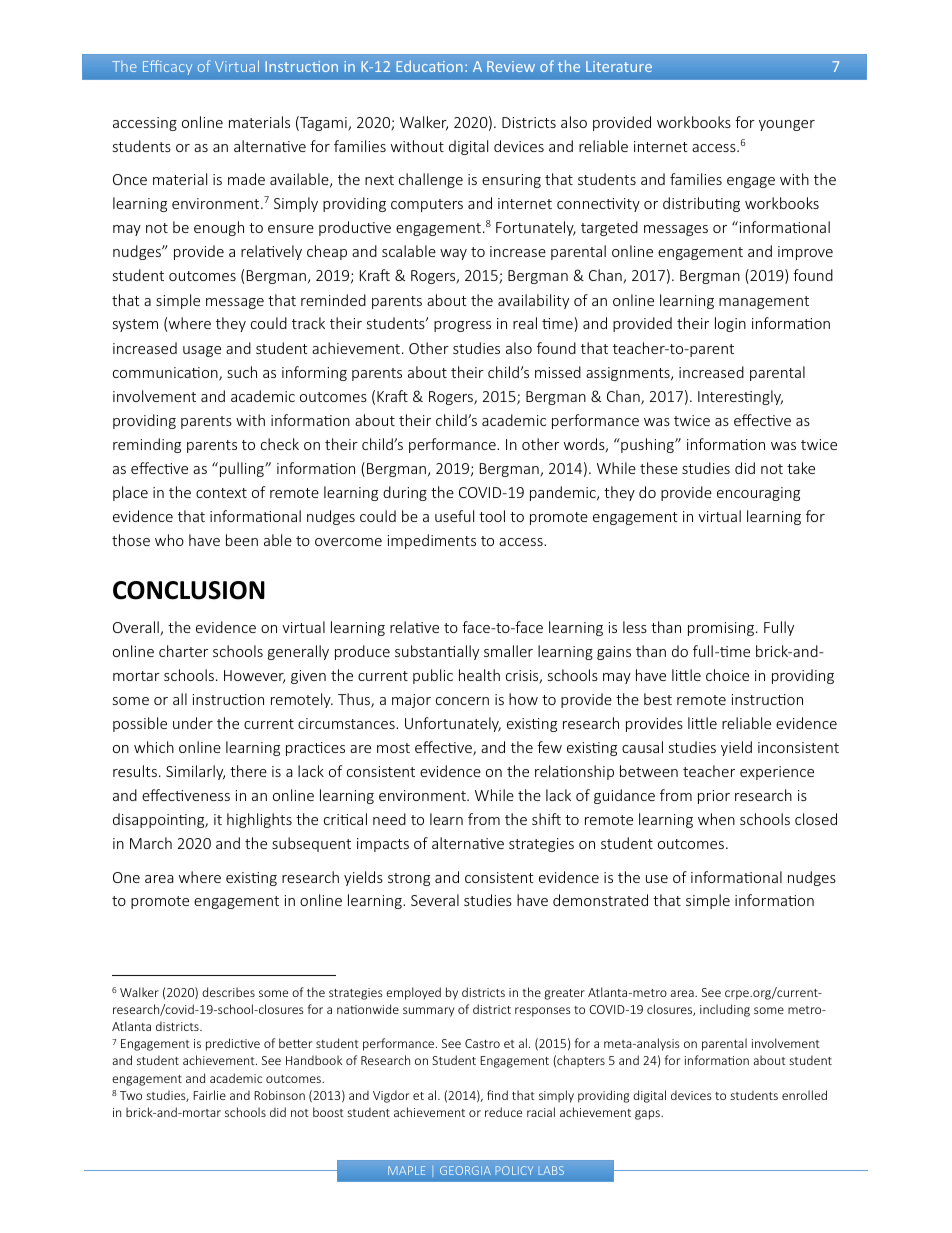 This document has width=952, height=1233. Describe the element at coordinates (437, 652) in the document. I see `substantially` at that location.
